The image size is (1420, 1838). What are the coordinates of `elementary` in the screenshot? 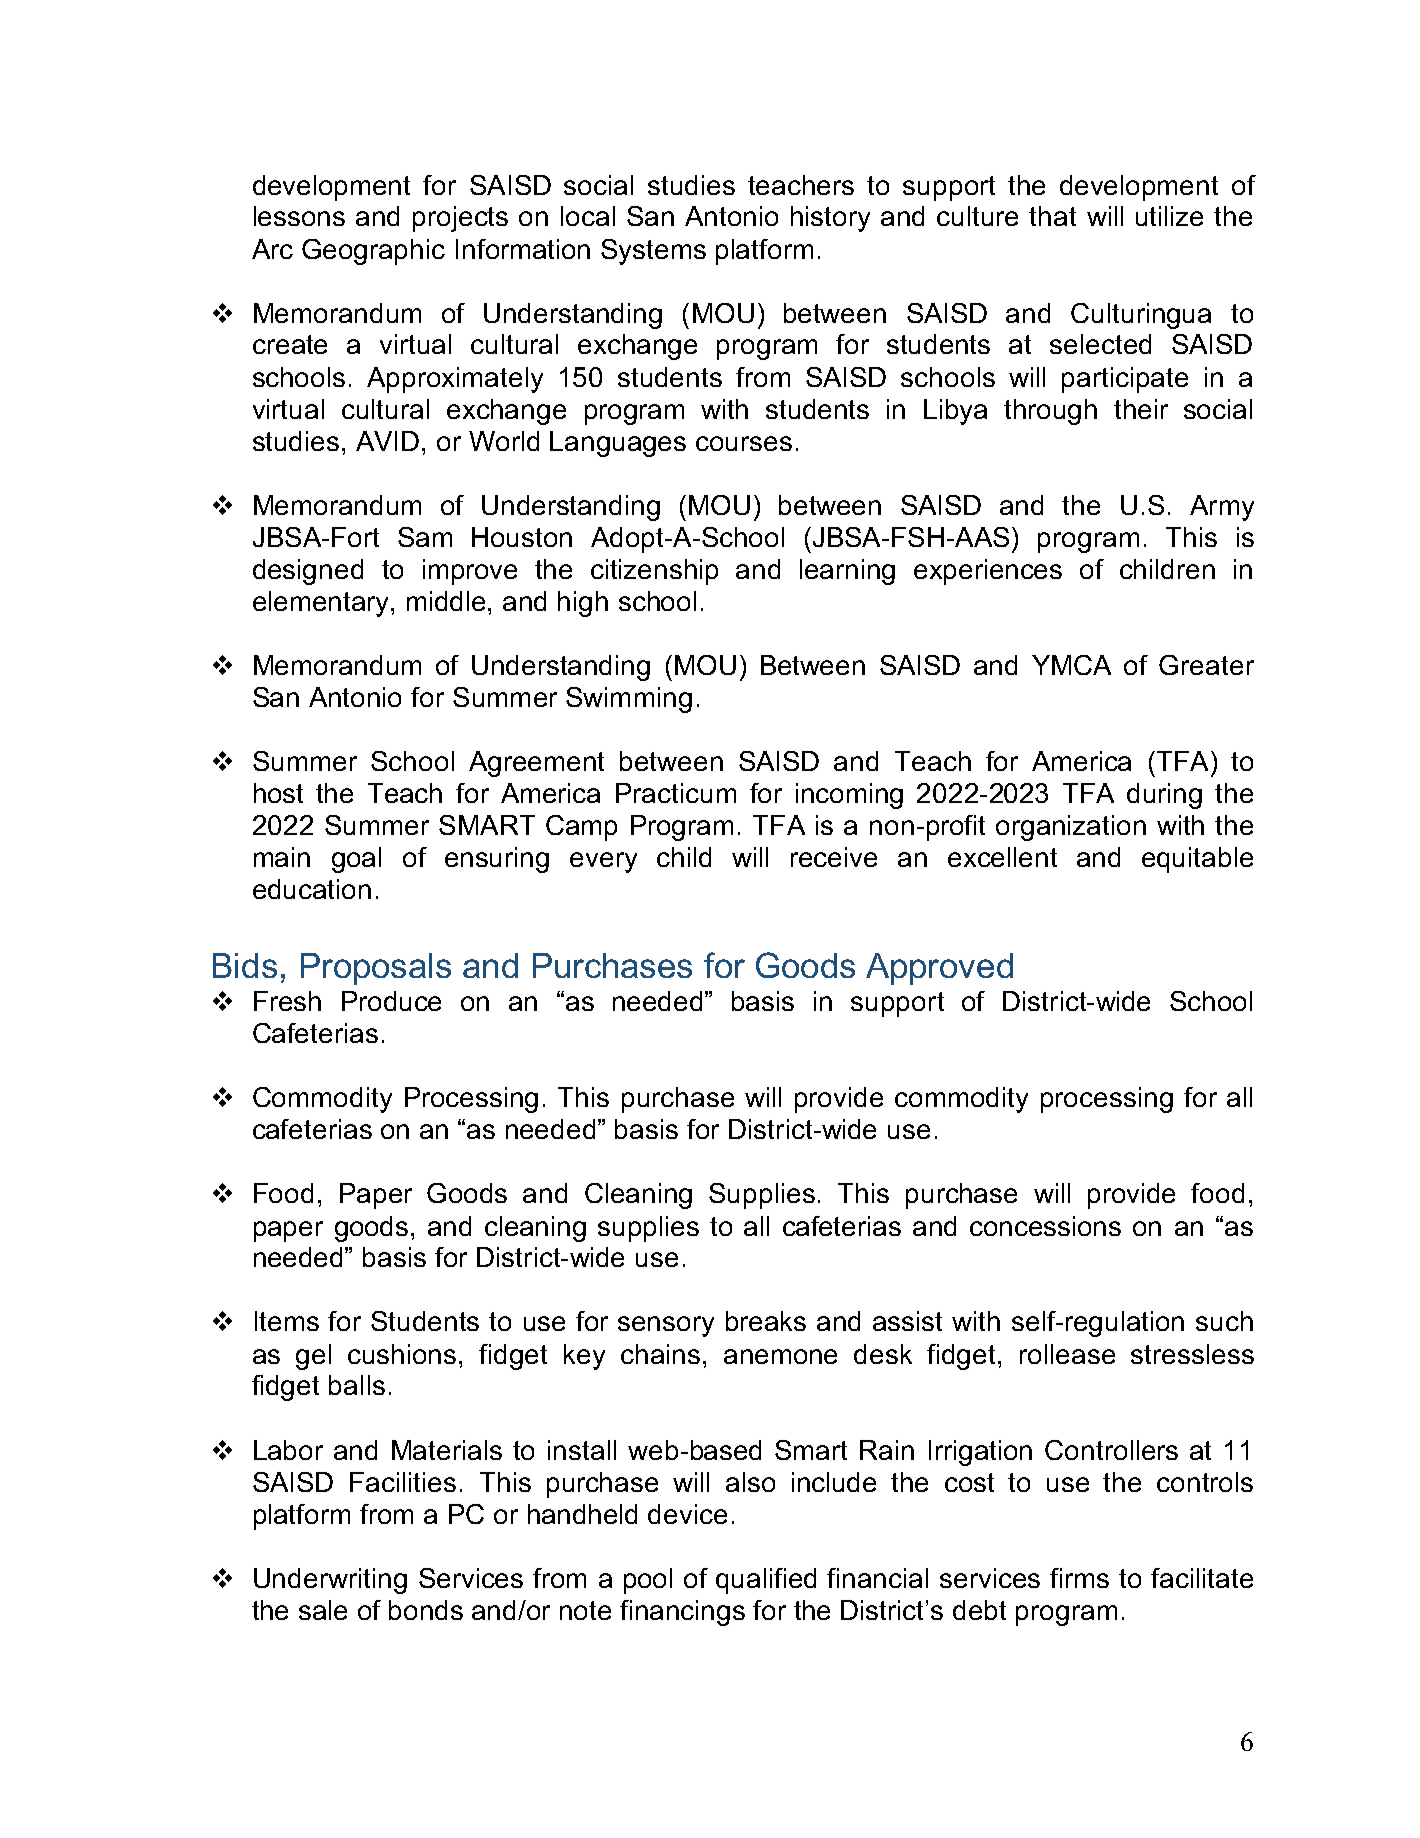 It's located at (322, 604).
